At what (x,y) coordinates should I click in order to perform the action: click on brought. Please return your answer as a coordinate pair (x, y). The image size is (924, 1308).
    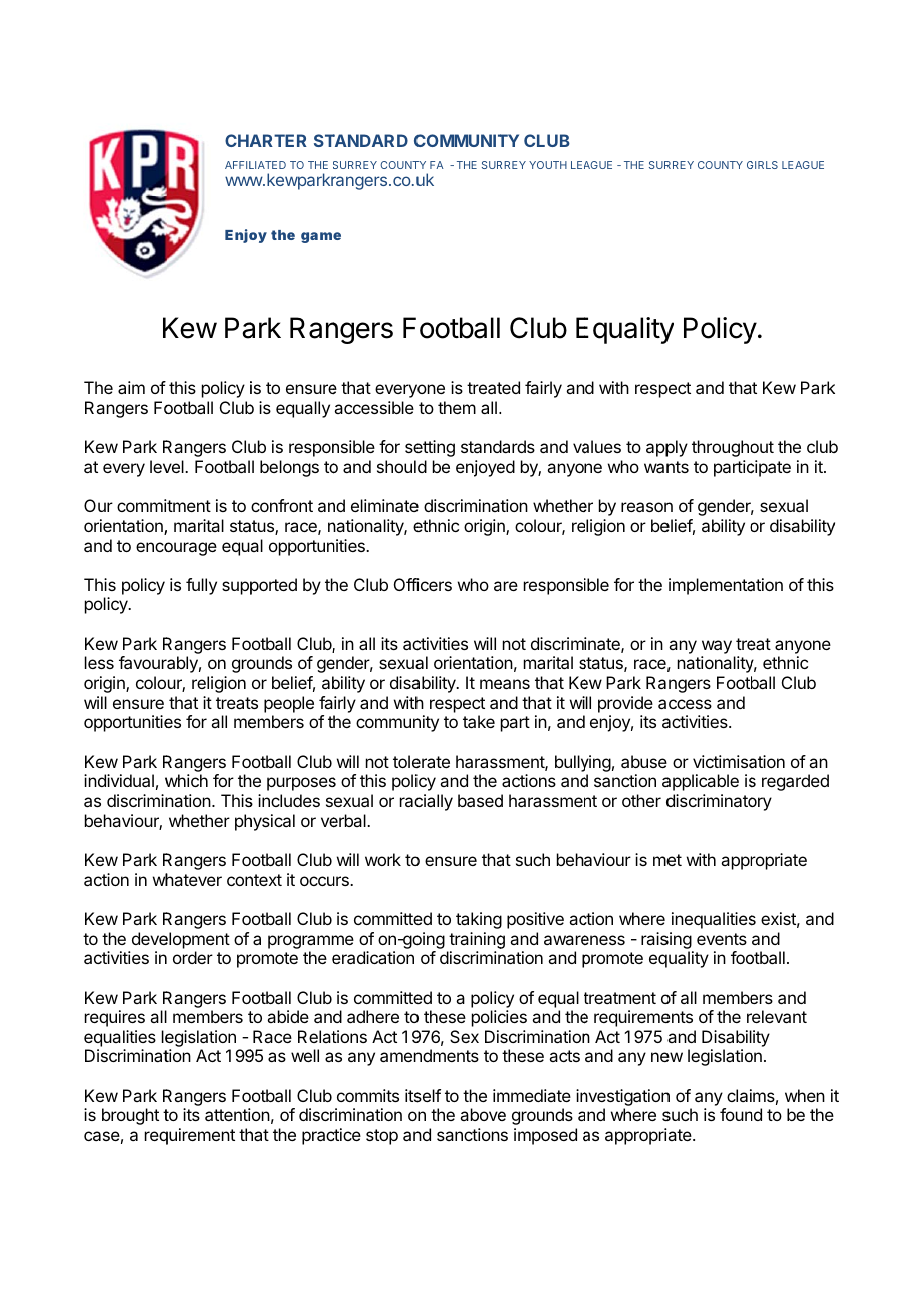
    Looking at the image, I should click on (130, 1116).
